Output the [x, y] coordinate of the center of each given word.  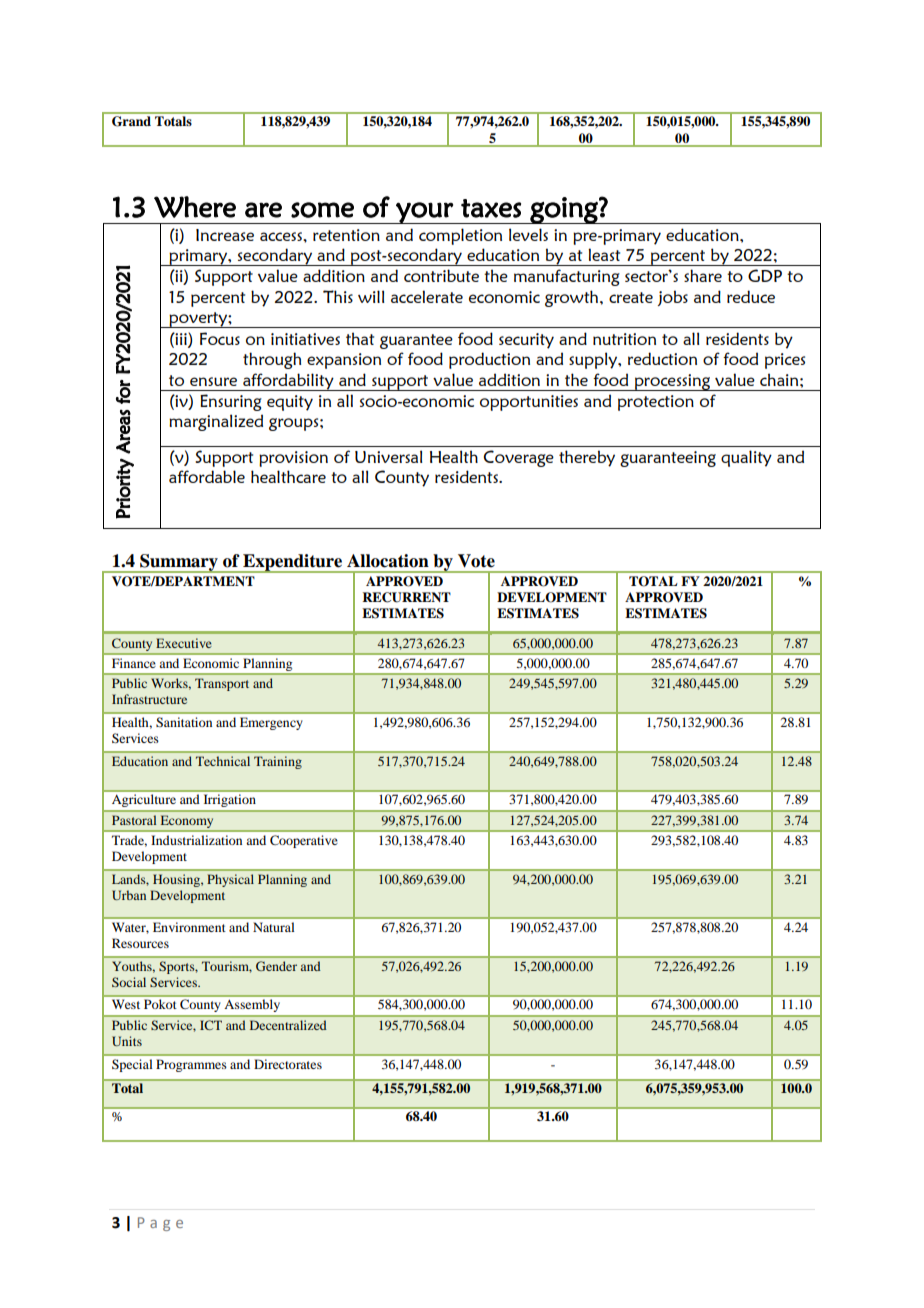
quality [746, 458]
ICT [211, 1025]
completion [460, 236]
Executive [184, 643]
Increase [225, 235]
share [703, 275]
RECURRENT [406, 597]
